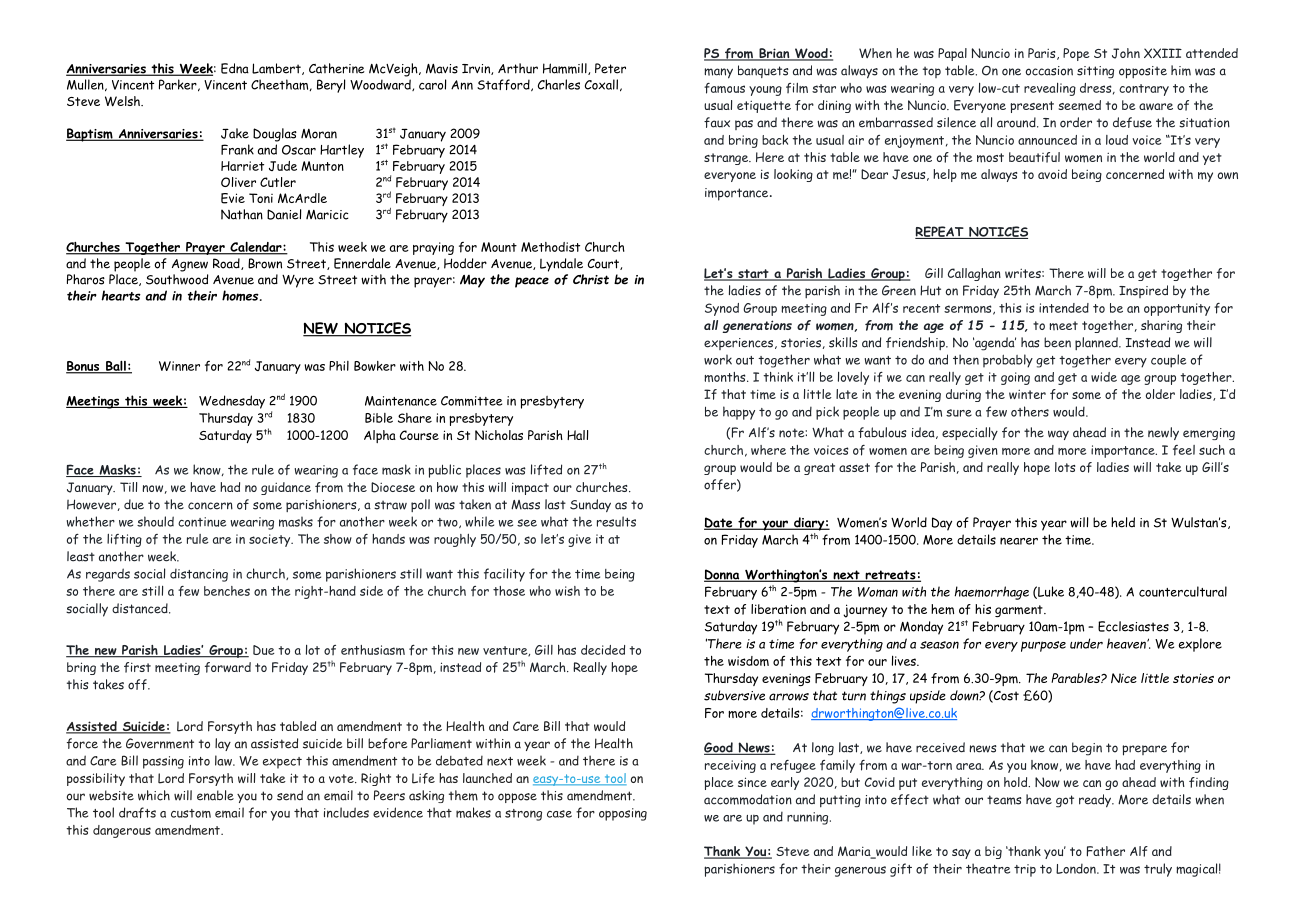  Describe the element at coordinates (567, 591) in the screenshot. I see `wish` at that location.
